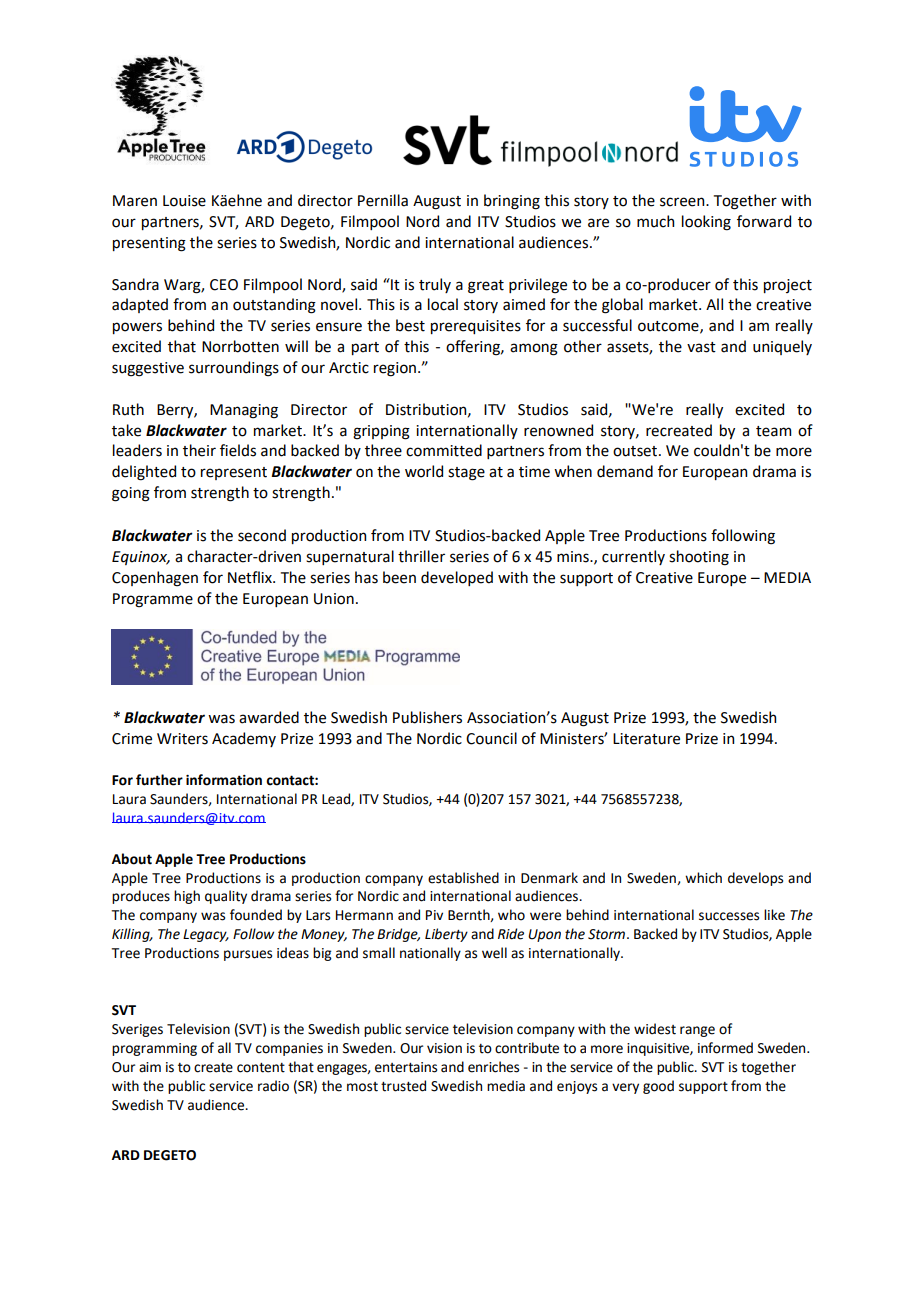 The image size is (924, 1308). What do you see at coordinates (154, 1049) in the screenshot?
I see `programming` at bounding box center [154, 1049].
